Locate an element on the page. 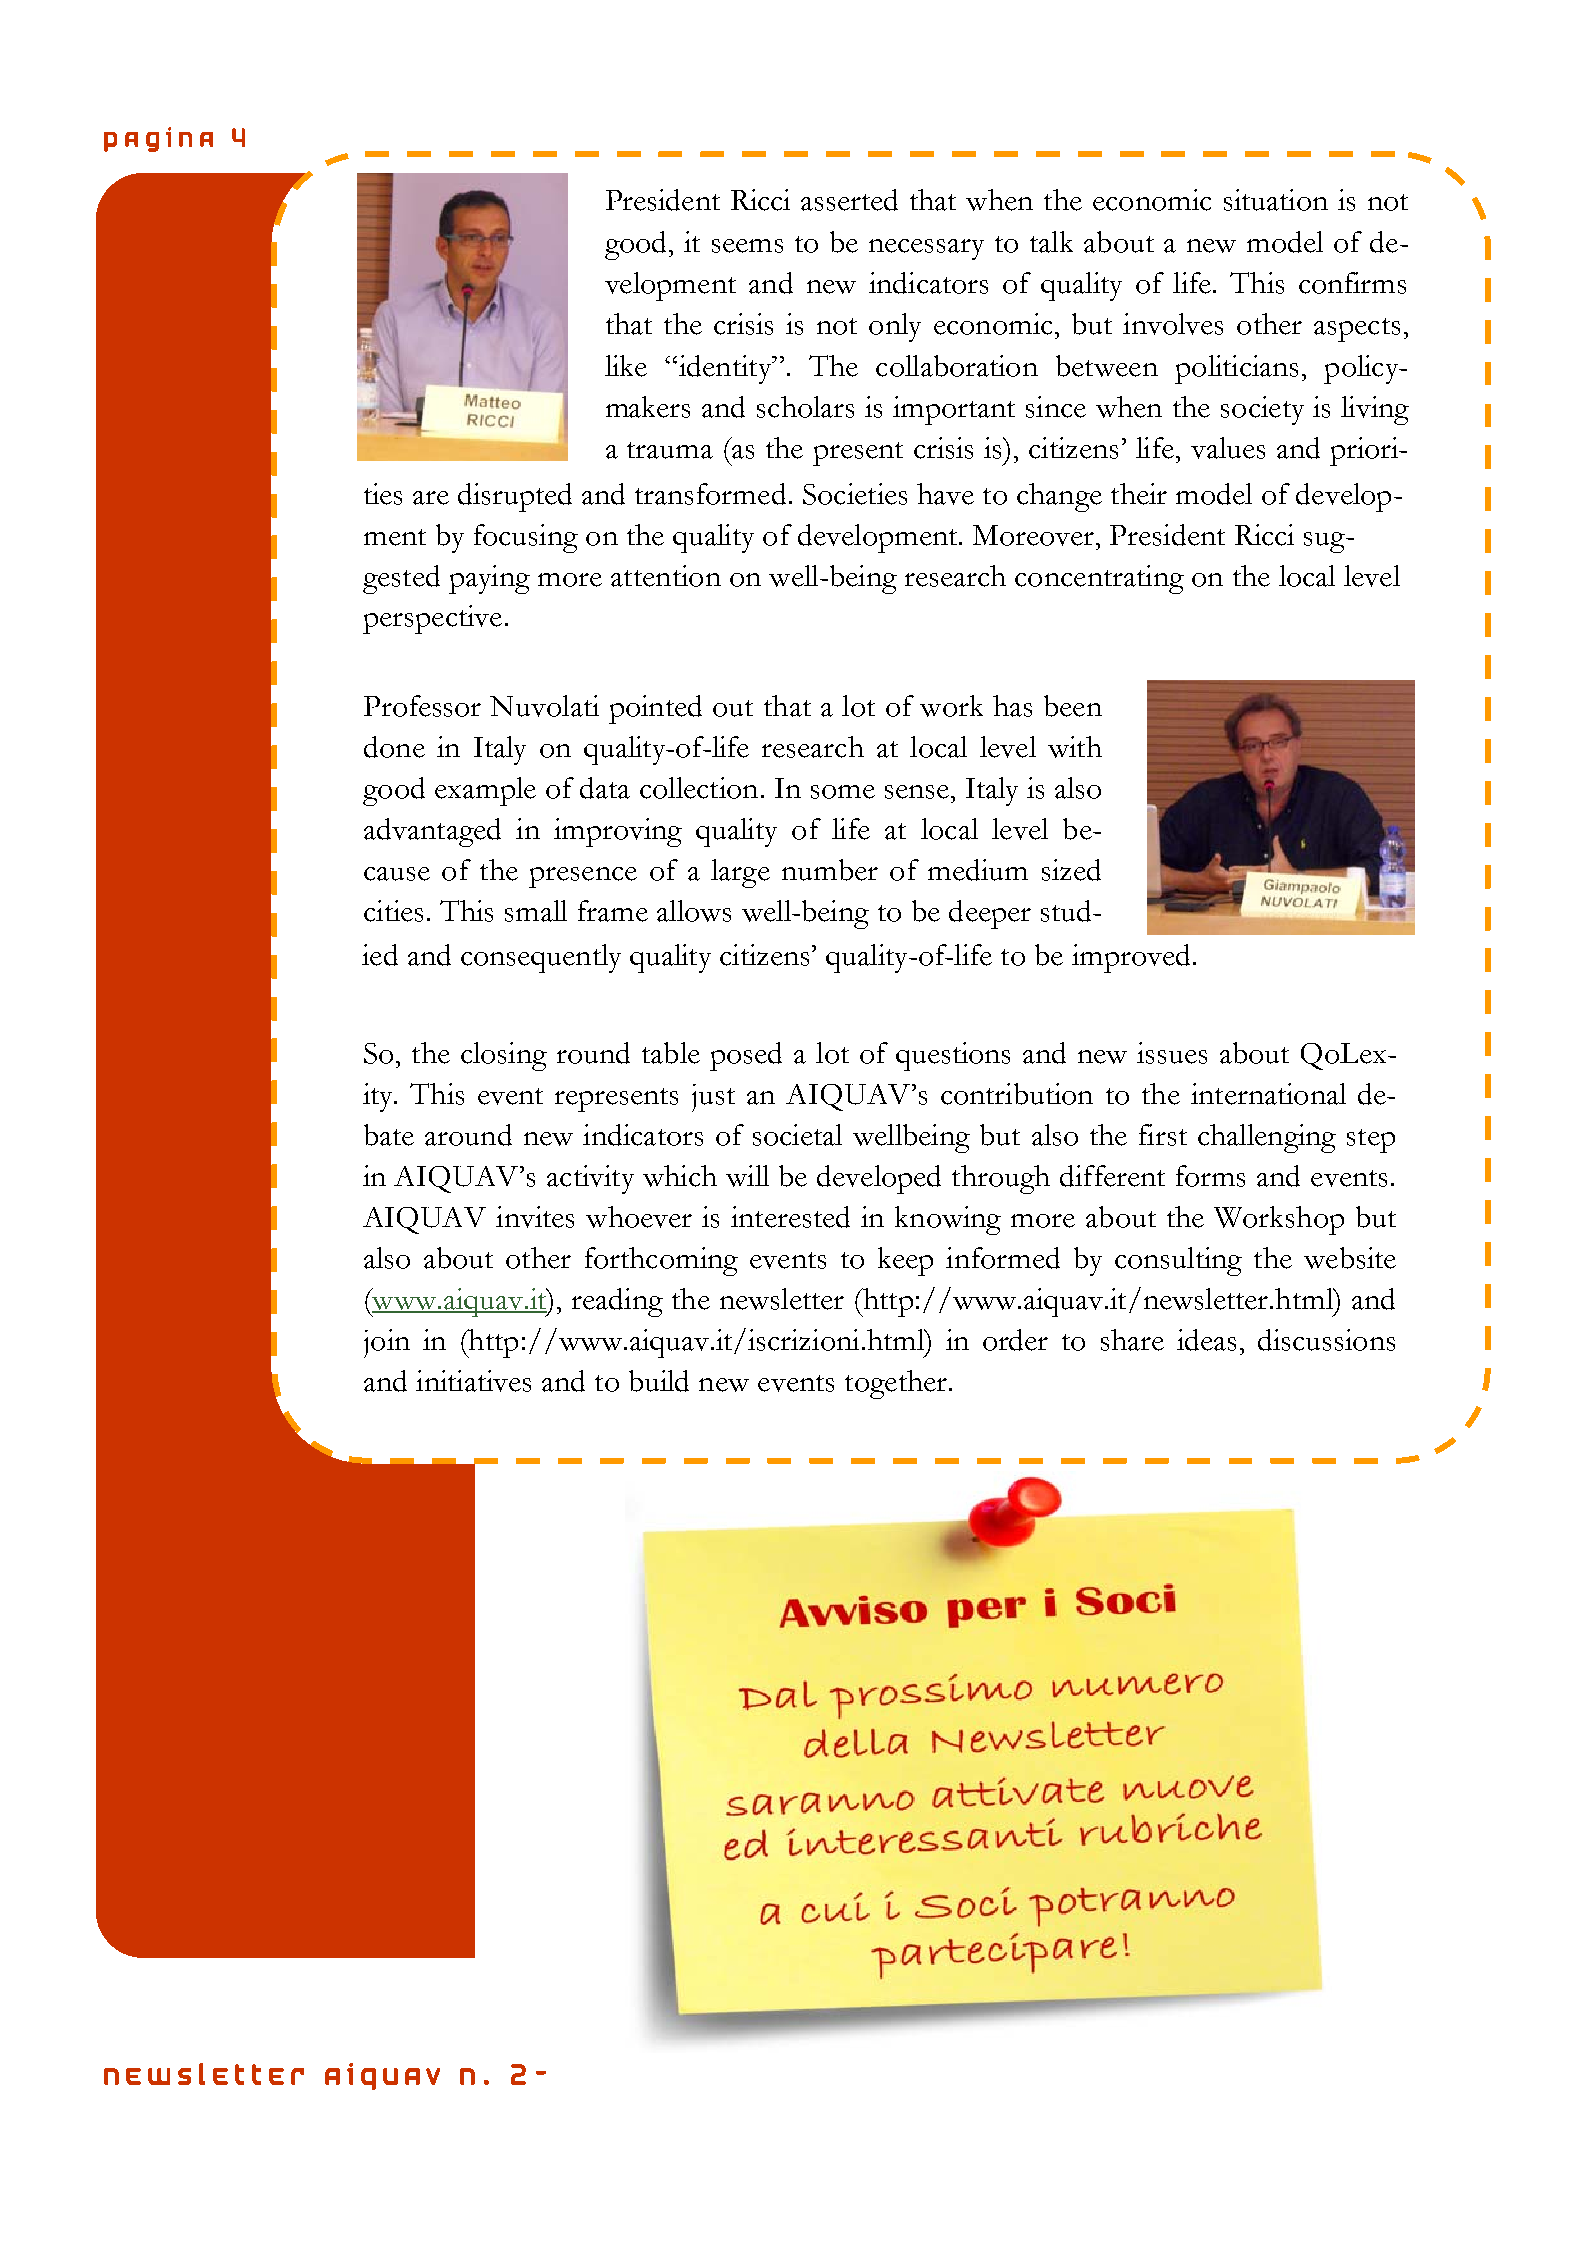 Image resolution: width=1584 pixels, height=2241 pixels. PAGINA is located at coordinates (158, 139).
